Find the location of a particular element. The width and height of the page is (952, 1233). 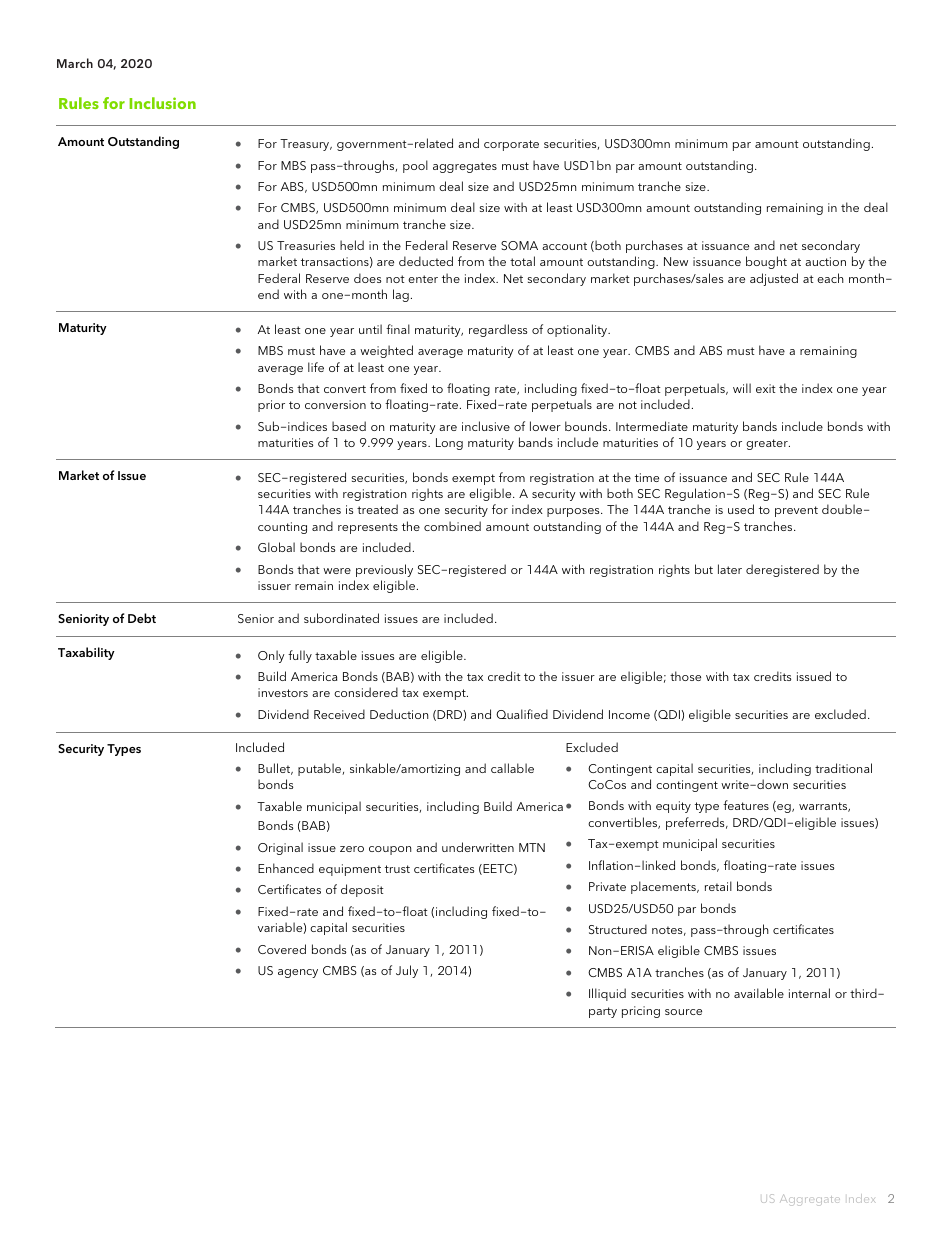

Debt is located at coordinates (142, 618).
